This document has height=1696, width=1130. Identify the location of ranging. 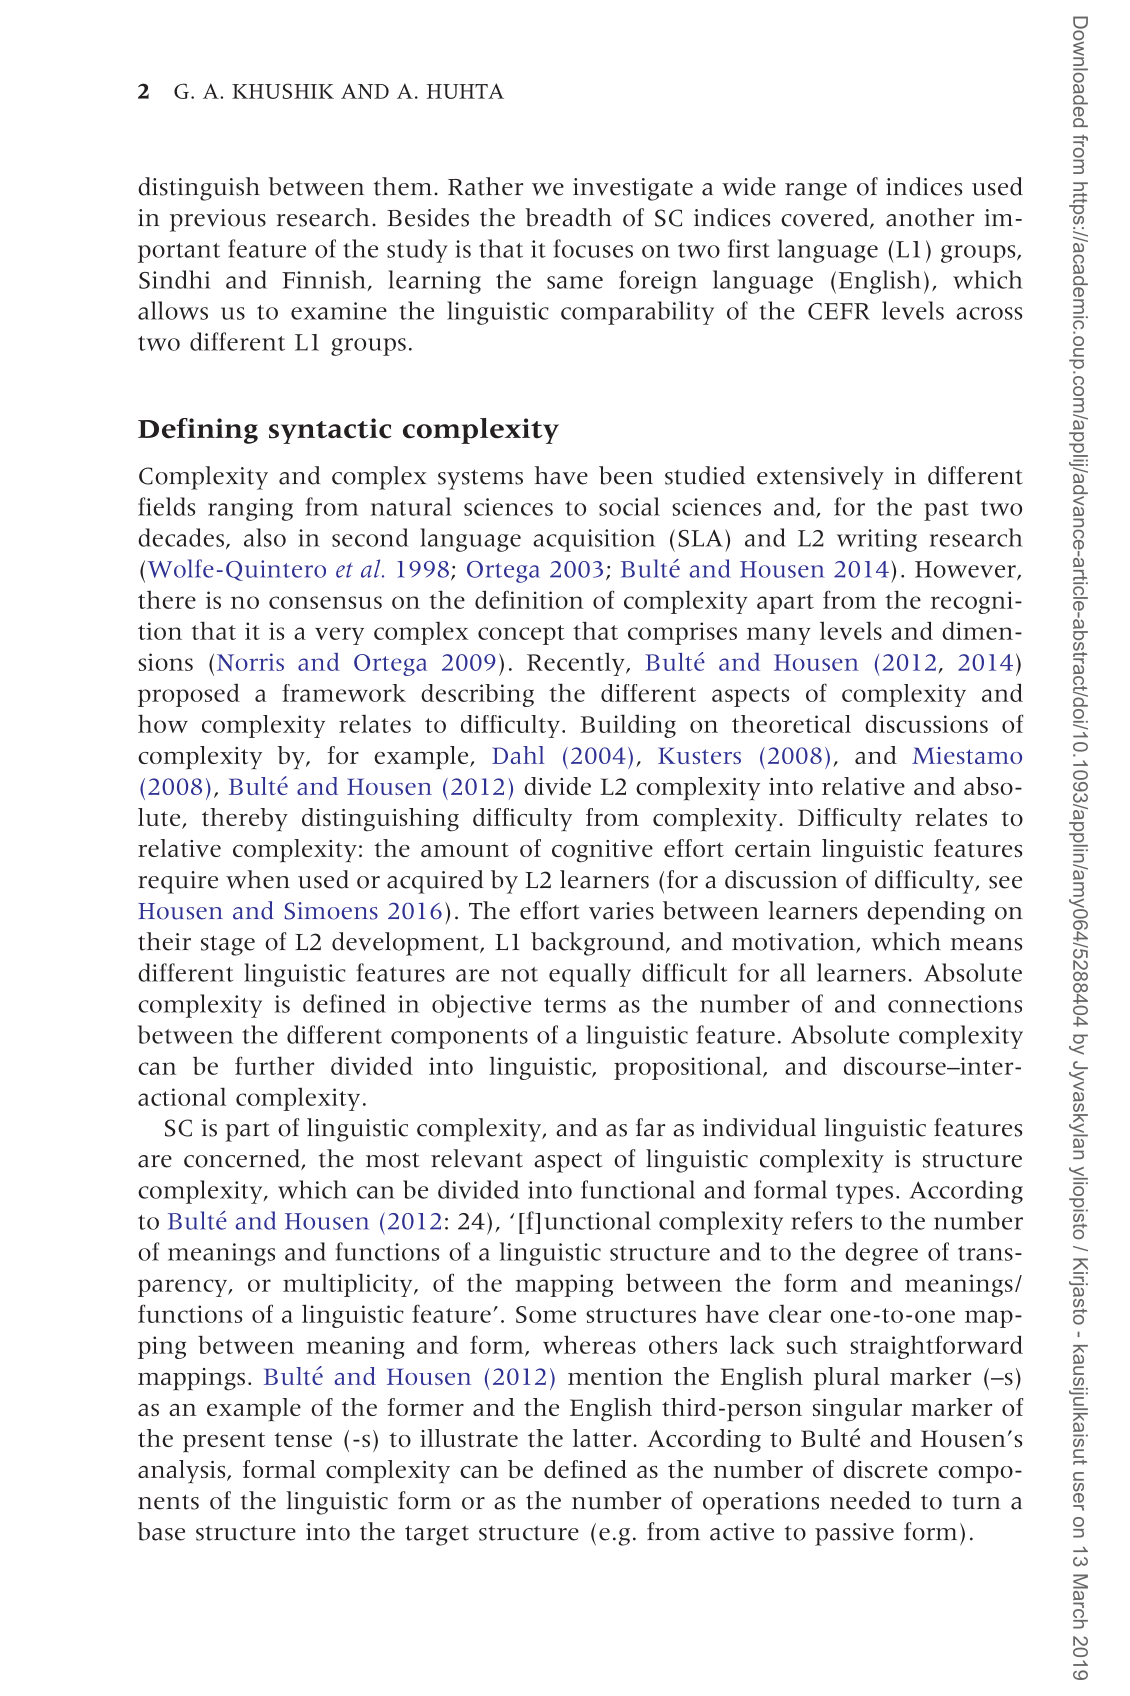
(250, 509).
